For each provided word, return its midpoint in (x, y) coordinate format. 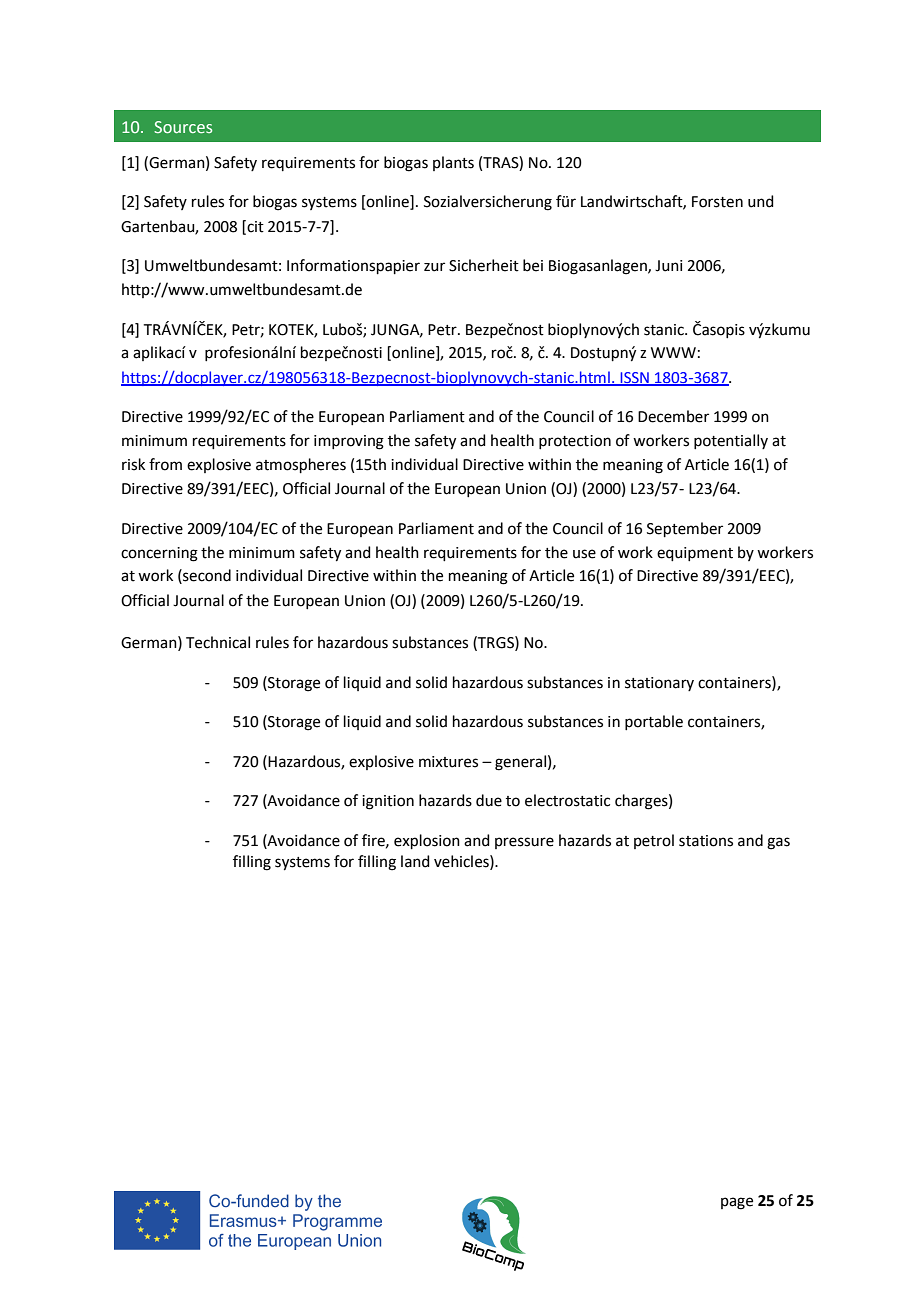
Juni (668, 266)
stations (706, 841)
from (165, 464)
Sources (183, 127)
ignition (388, 802)
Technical (218, 642)
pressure (524, 843)
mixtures (448, 762)
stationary (659, 684)
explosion (427, 841)
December (673, 416)
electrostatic (567, 800)
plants (453, 163)
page (737, 1203)
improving (349, 442)
